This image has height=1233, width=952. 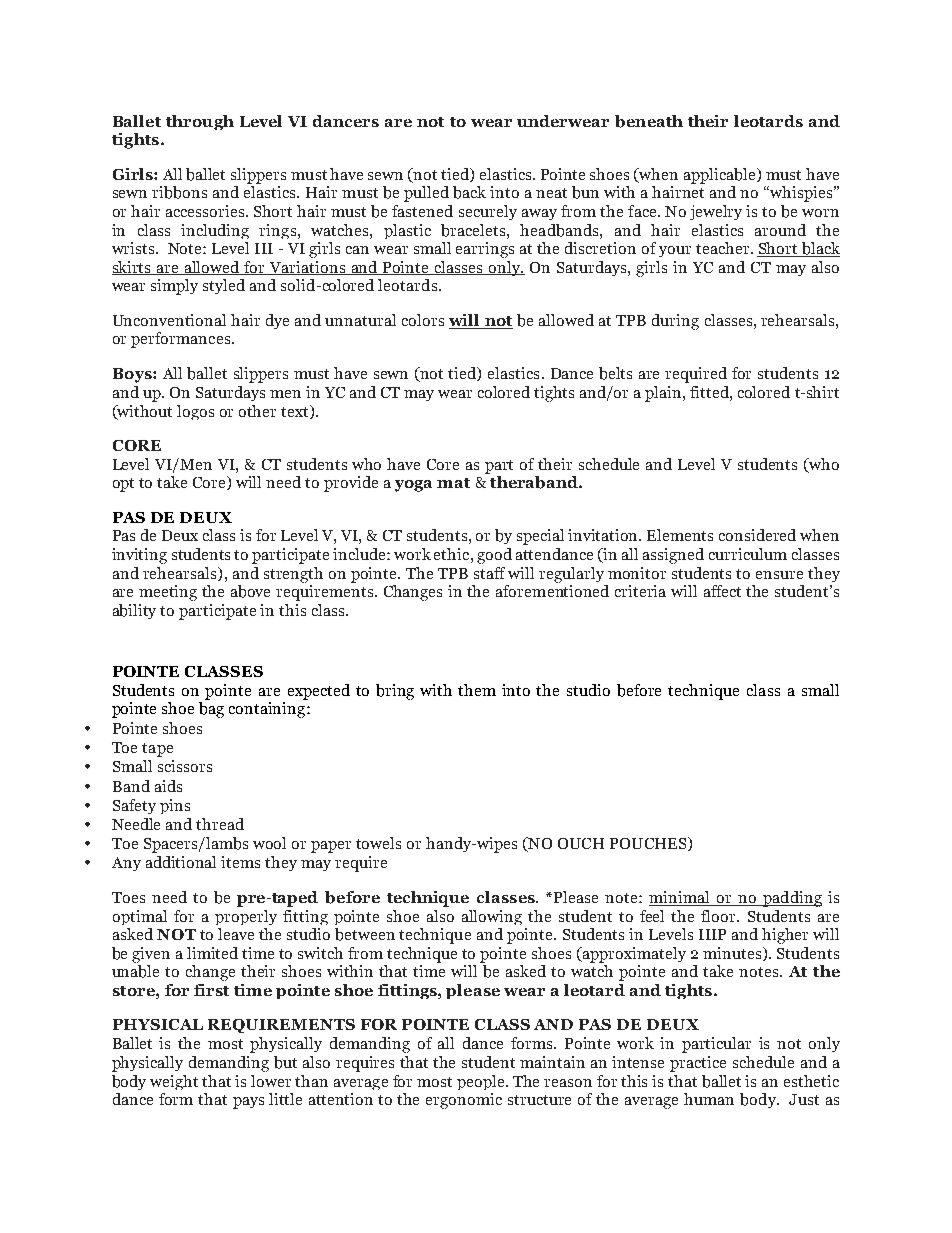 I want to click on meeting, so click(x=168, y=593).
